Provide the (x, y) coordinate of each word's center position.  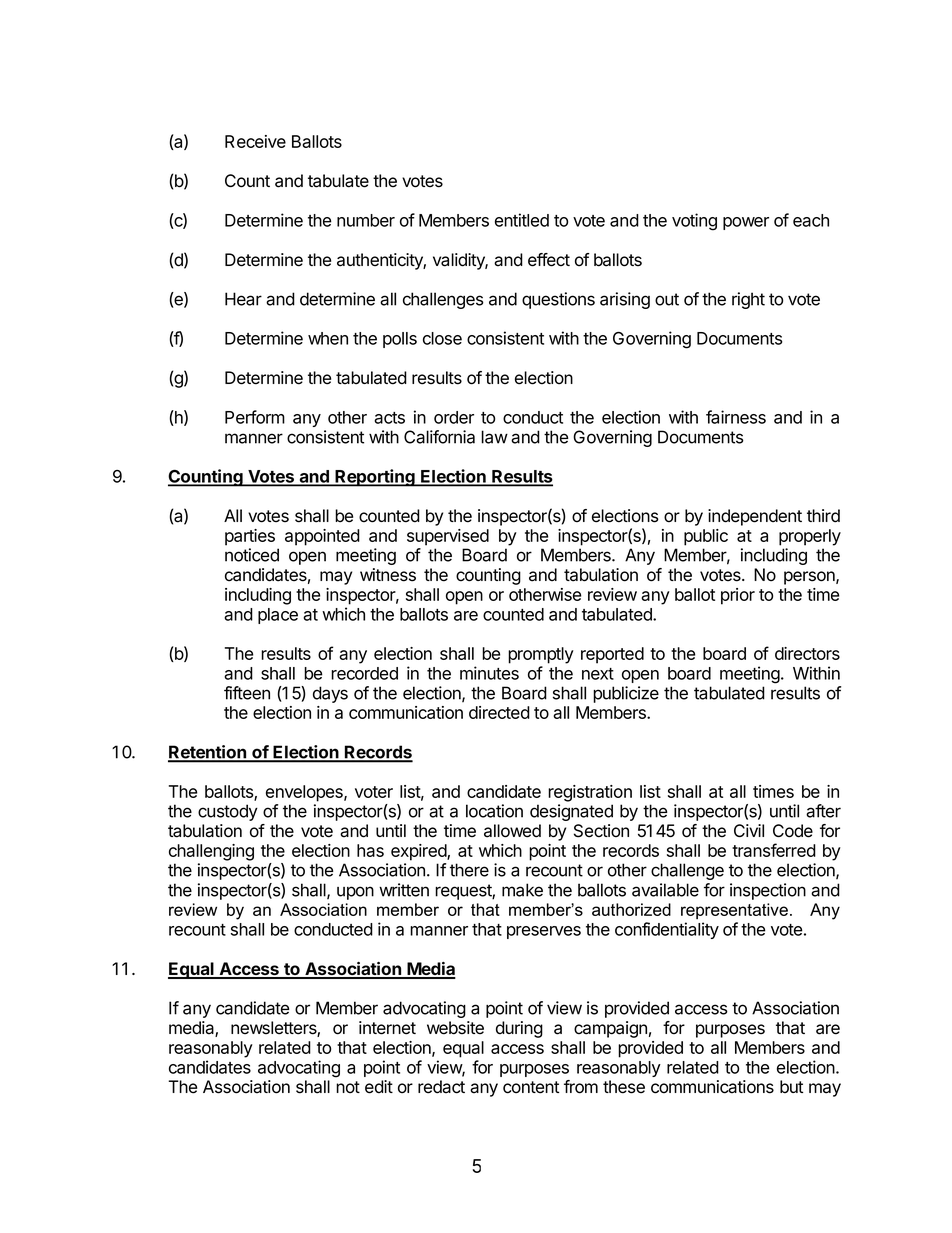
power (746, 223)
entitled (522, 220)
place (278, 616)
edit (379, 1087)
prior (738, 596)
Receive (255, 141)
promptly (541, 655)
